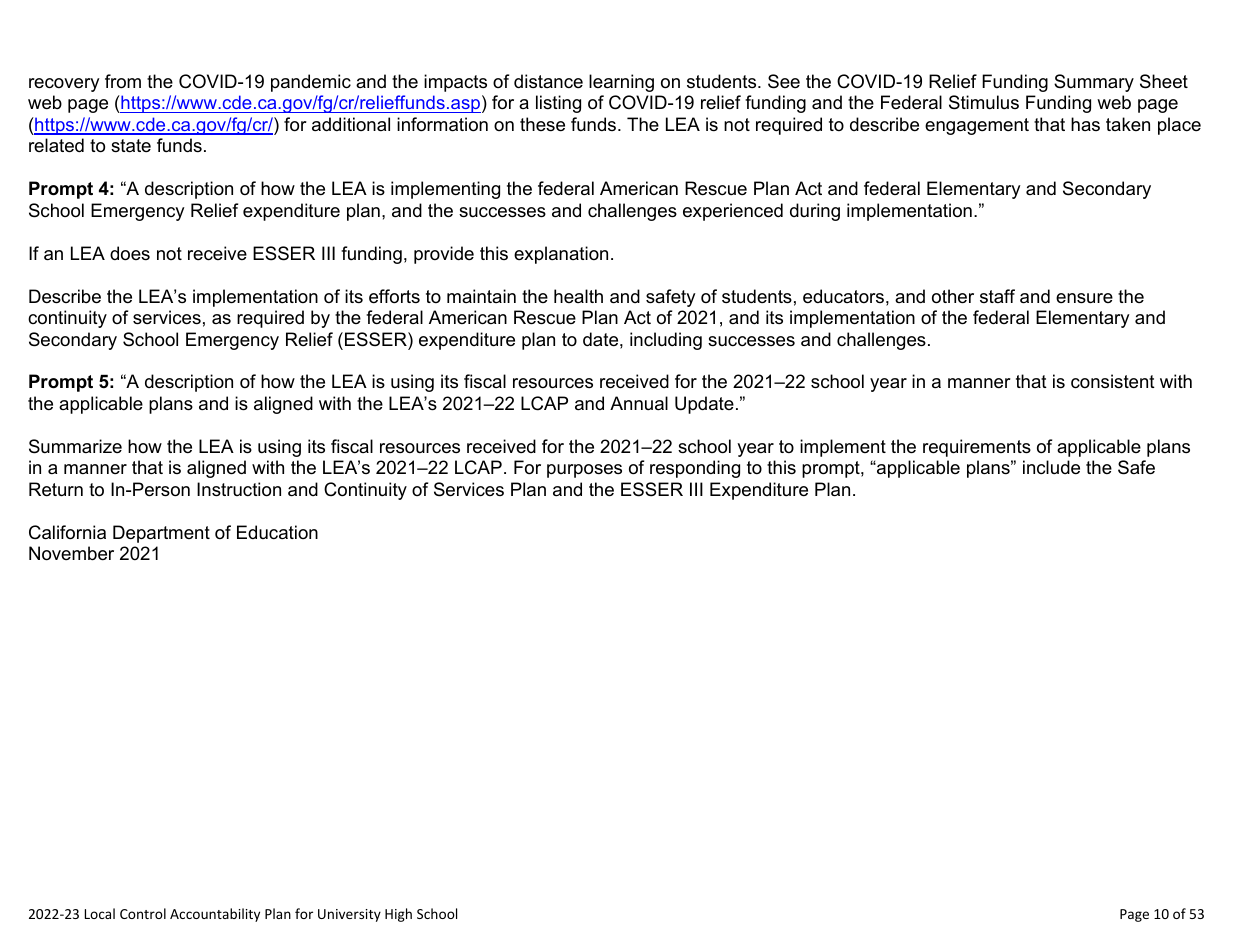 Image resolution: width=1233 pixels, height=952 pixels. Describe the element at coordinates (695, 469) in the page. I see `responding` at that location.
